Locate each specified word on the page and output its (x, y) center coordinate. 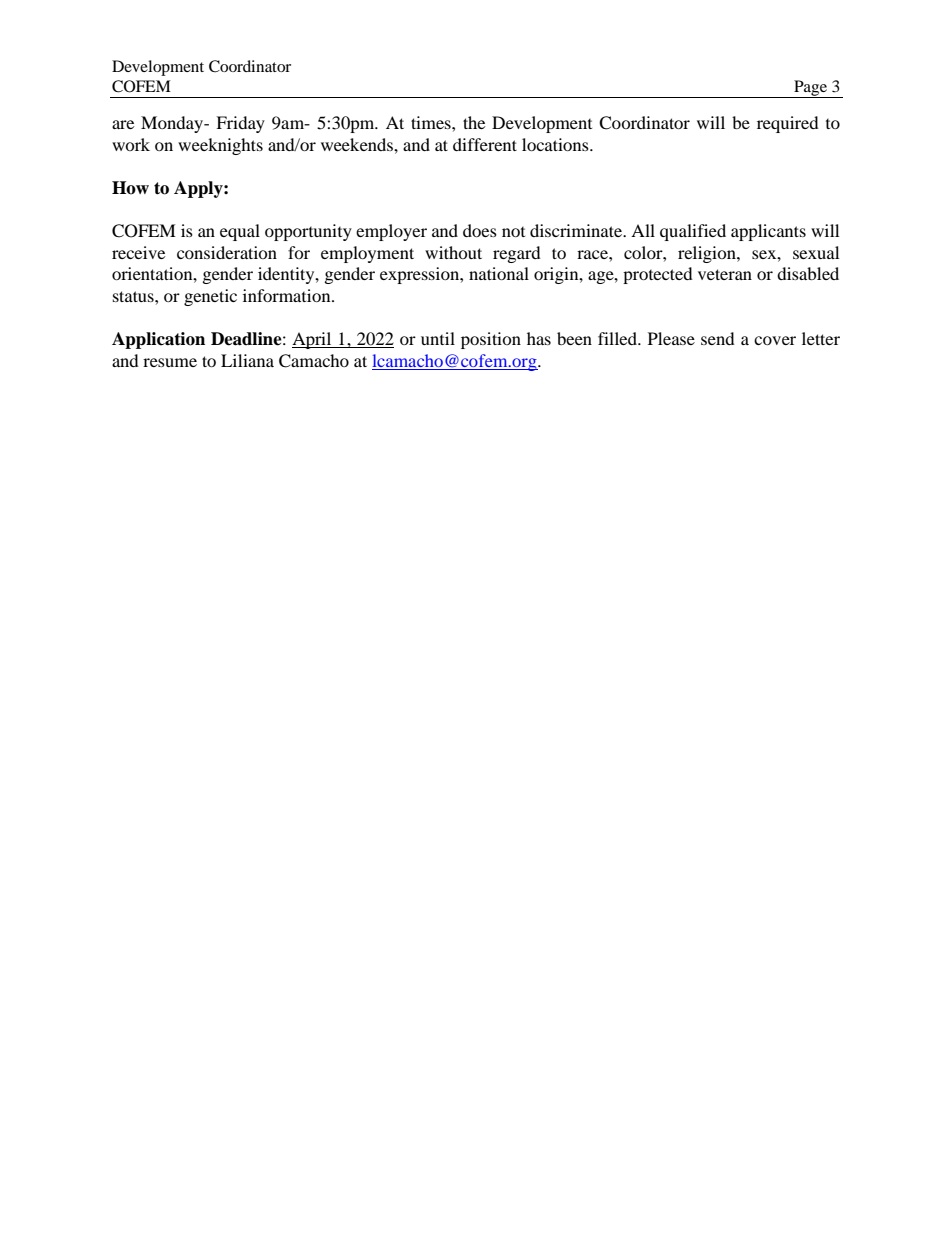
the (474, 122)
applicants (768, 232)
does (480, 230)
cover (775, 340)
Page (811, 89)
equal (240, 232)
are (123, 124)
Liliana (247, 360)
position (491, 340)
